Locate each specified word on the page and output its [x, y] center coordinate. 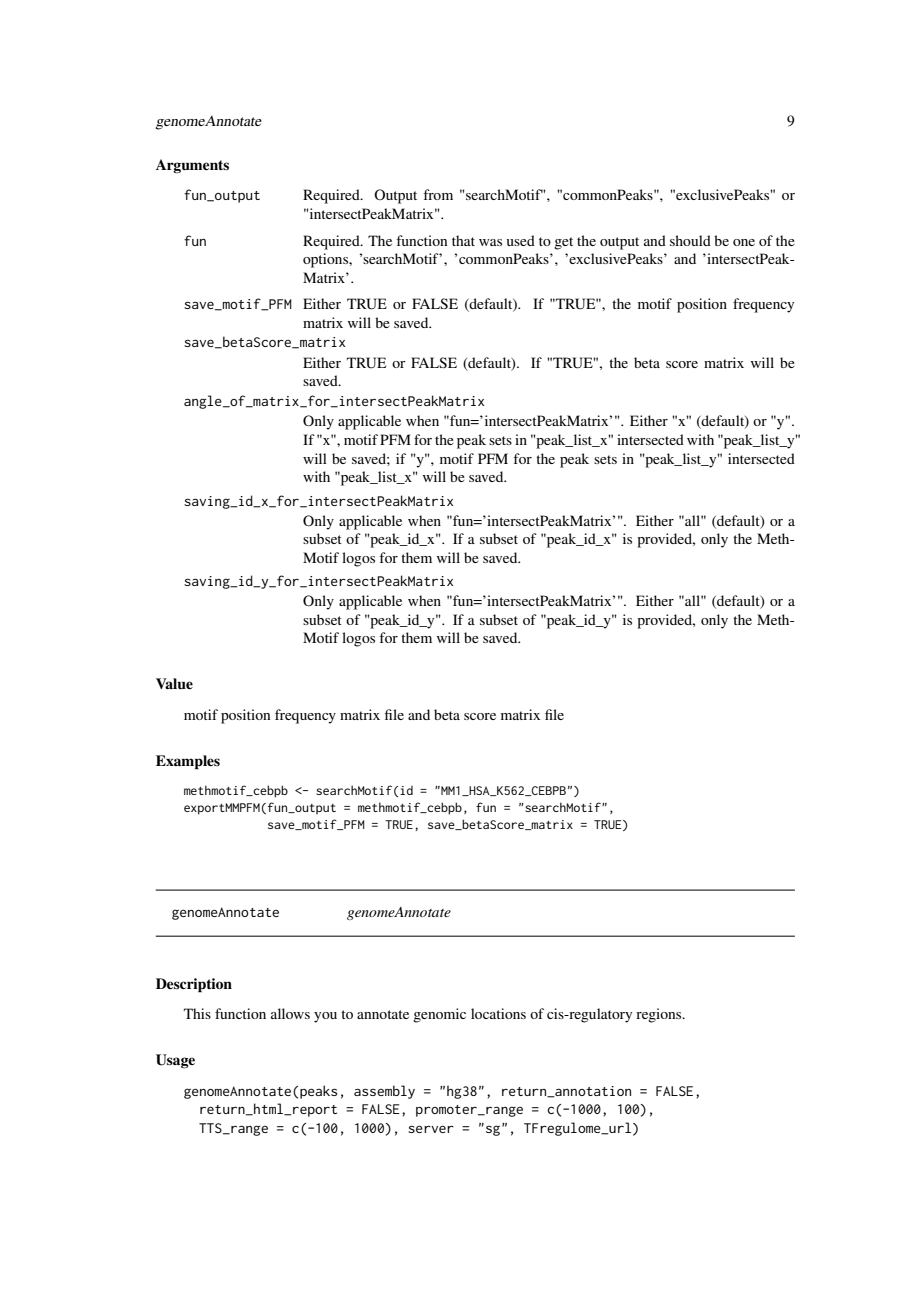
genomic [439, 1015]
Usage [175, 1061]
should [690, 240]
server [431, 1129]
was [490, 242]
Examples [188, 762]
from [438, 194]
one [744, 242]
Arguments [192, 166]
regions [660, 1015]
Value [174, 683]
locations [498, 1013]
